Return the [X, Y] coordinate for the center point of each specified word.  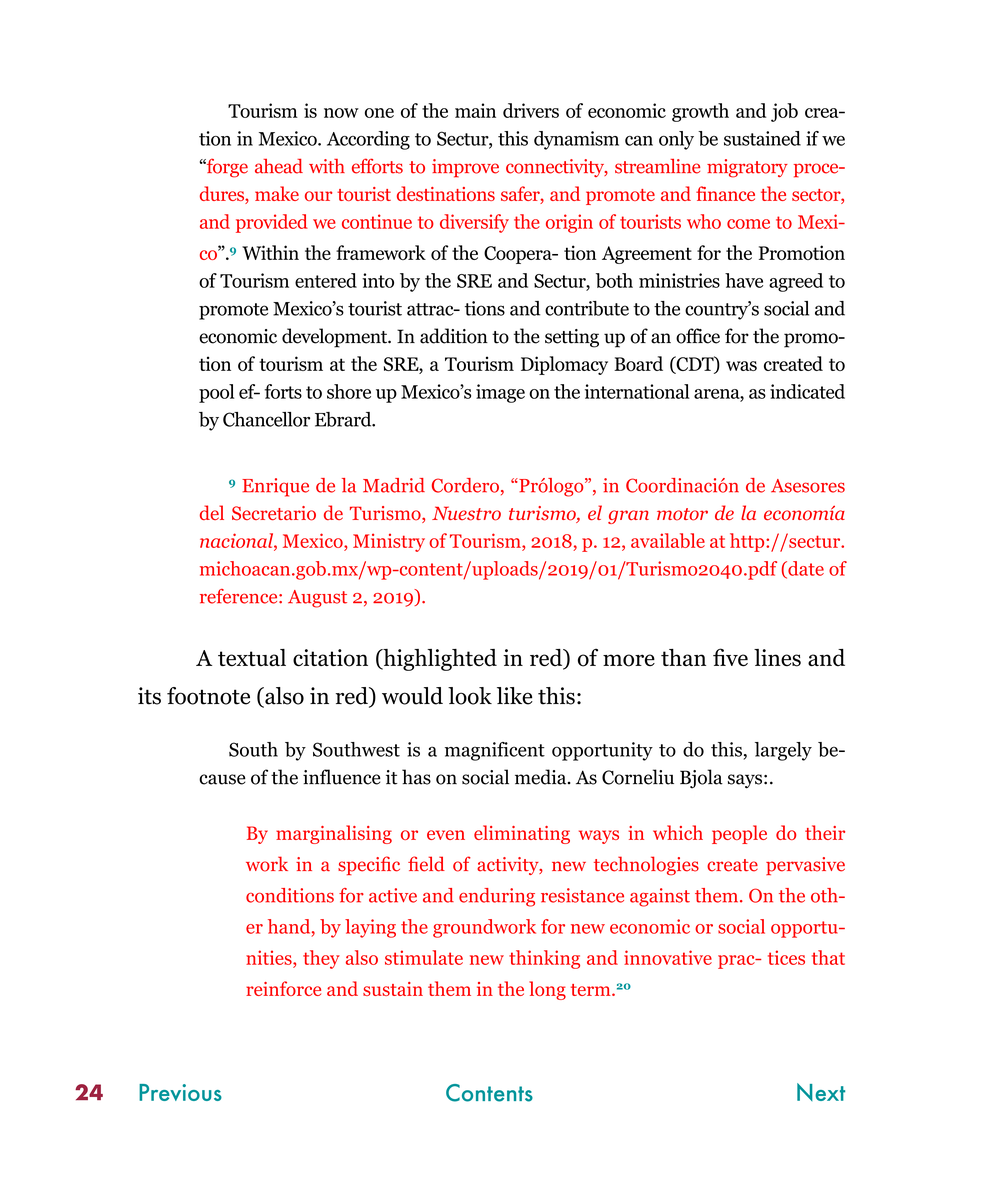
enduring [497, 897]
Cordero [465, 485]
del [212, 512]
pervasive [805, 866]
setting [572, 338]
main [475, 110]
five [730, 657]
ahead [279, 166]
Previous [180, 1092]
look [470, 696]
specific [369, 865]
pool [216, 393]
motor [682, 514]
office [698, 336]
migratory [747, 168]
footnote [208, 696]
